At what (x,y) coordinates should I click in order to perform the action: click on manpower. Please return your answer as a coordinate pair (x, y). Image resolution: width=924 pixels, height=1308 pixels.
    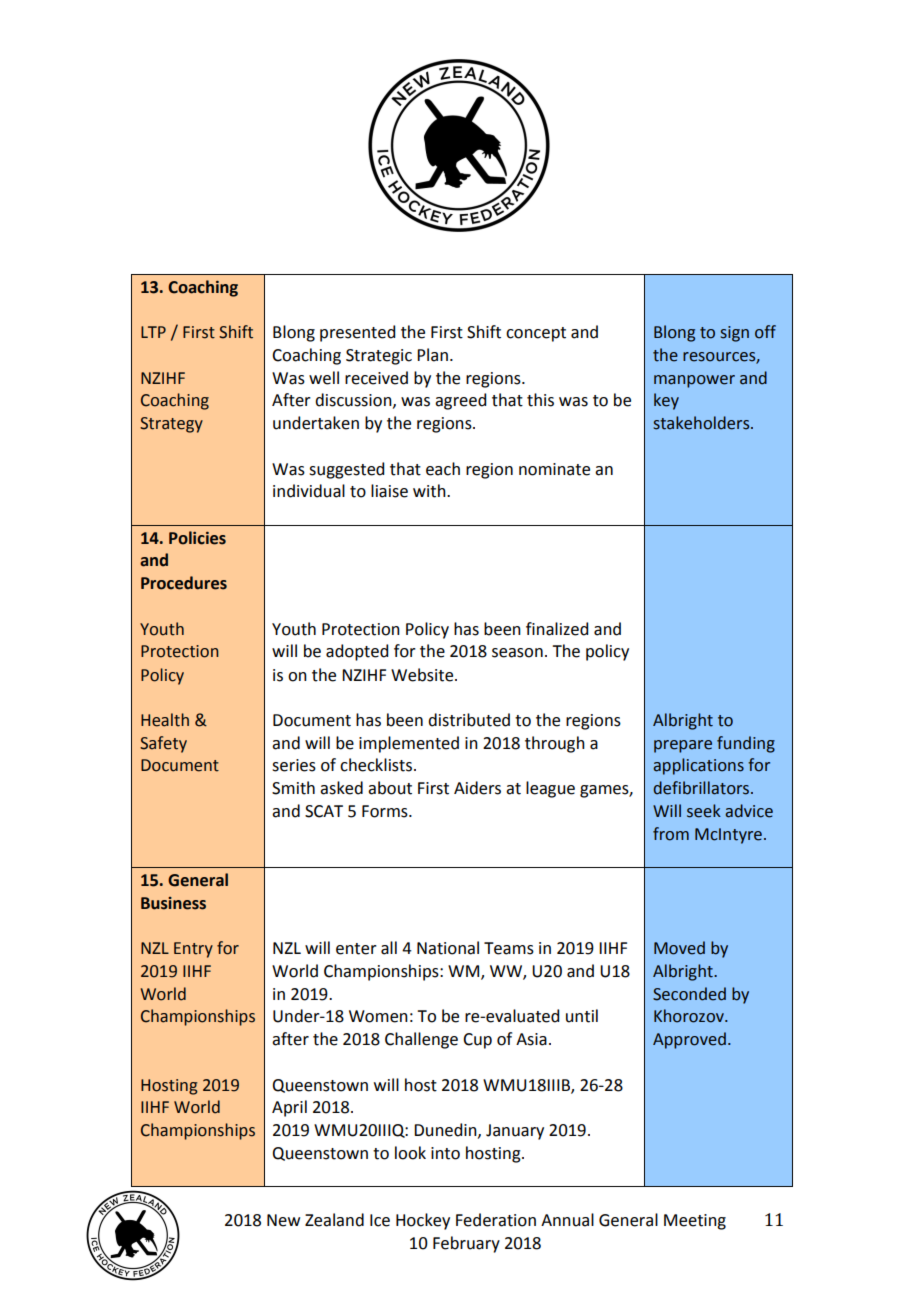
    Looking at the image, I should click on (694, 381).
